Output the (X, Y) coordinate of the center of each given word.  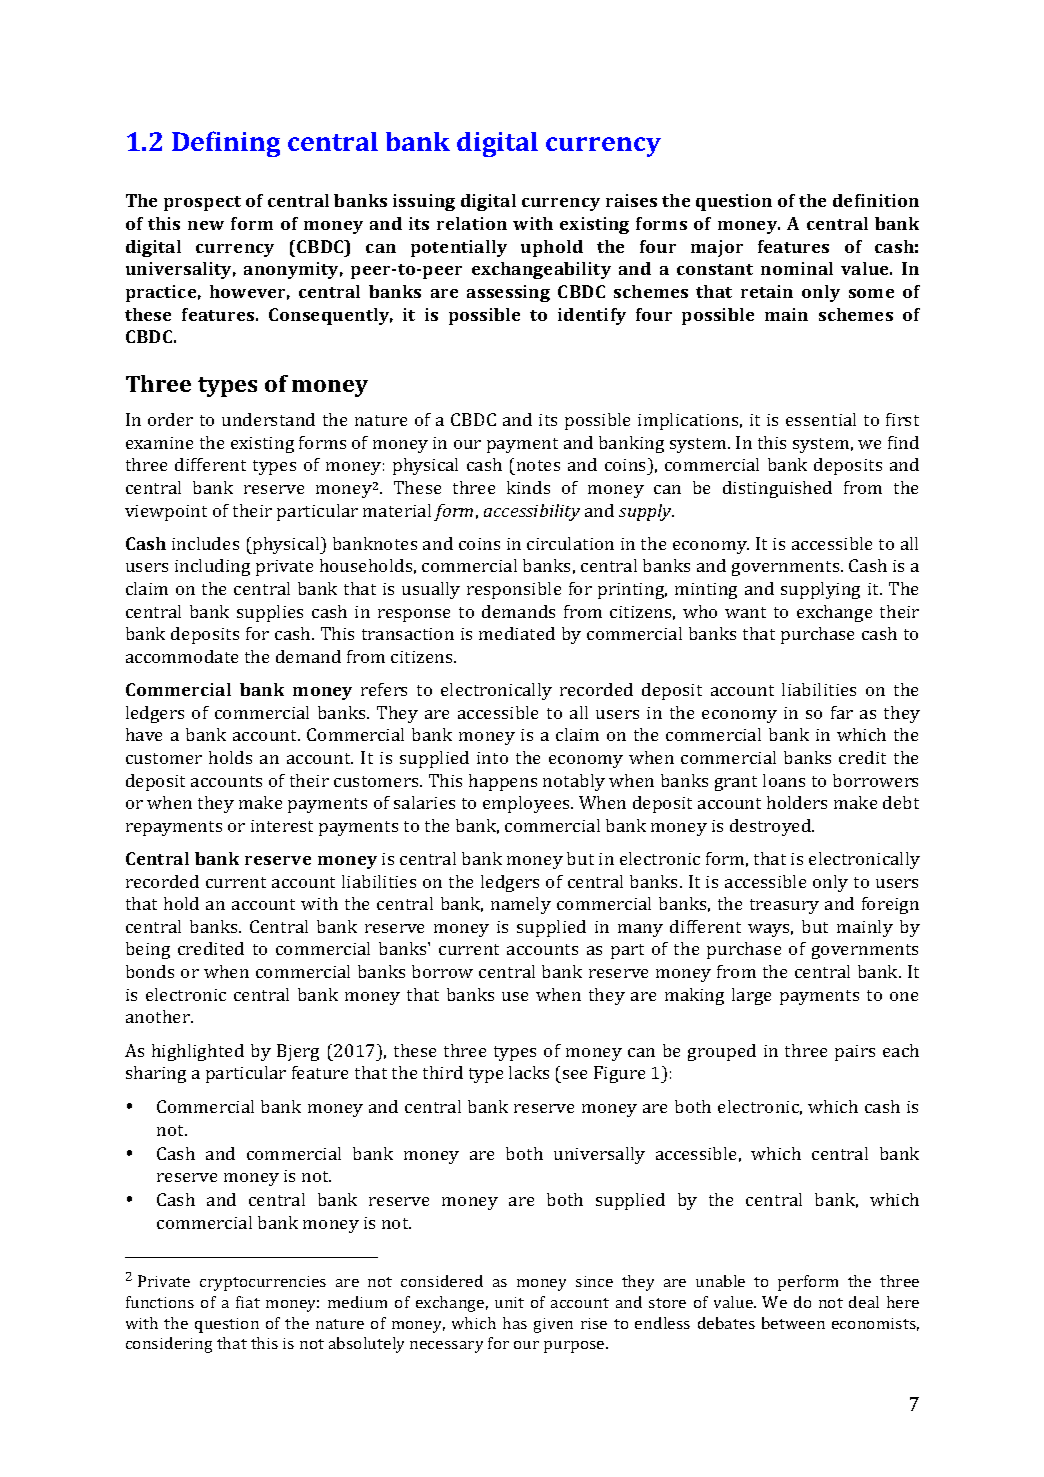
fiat (248, 1302)
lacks (529, 1072)
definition (876, 200)
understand (268, 419)
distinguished (777, 489)
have (144, 734)
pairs (855, 1053)
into (492, 758)
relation (472, 223)
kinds (528, 487)
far (842, 712)
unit (509, 1302)
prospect (202, 203)
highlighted (198, 1052)
